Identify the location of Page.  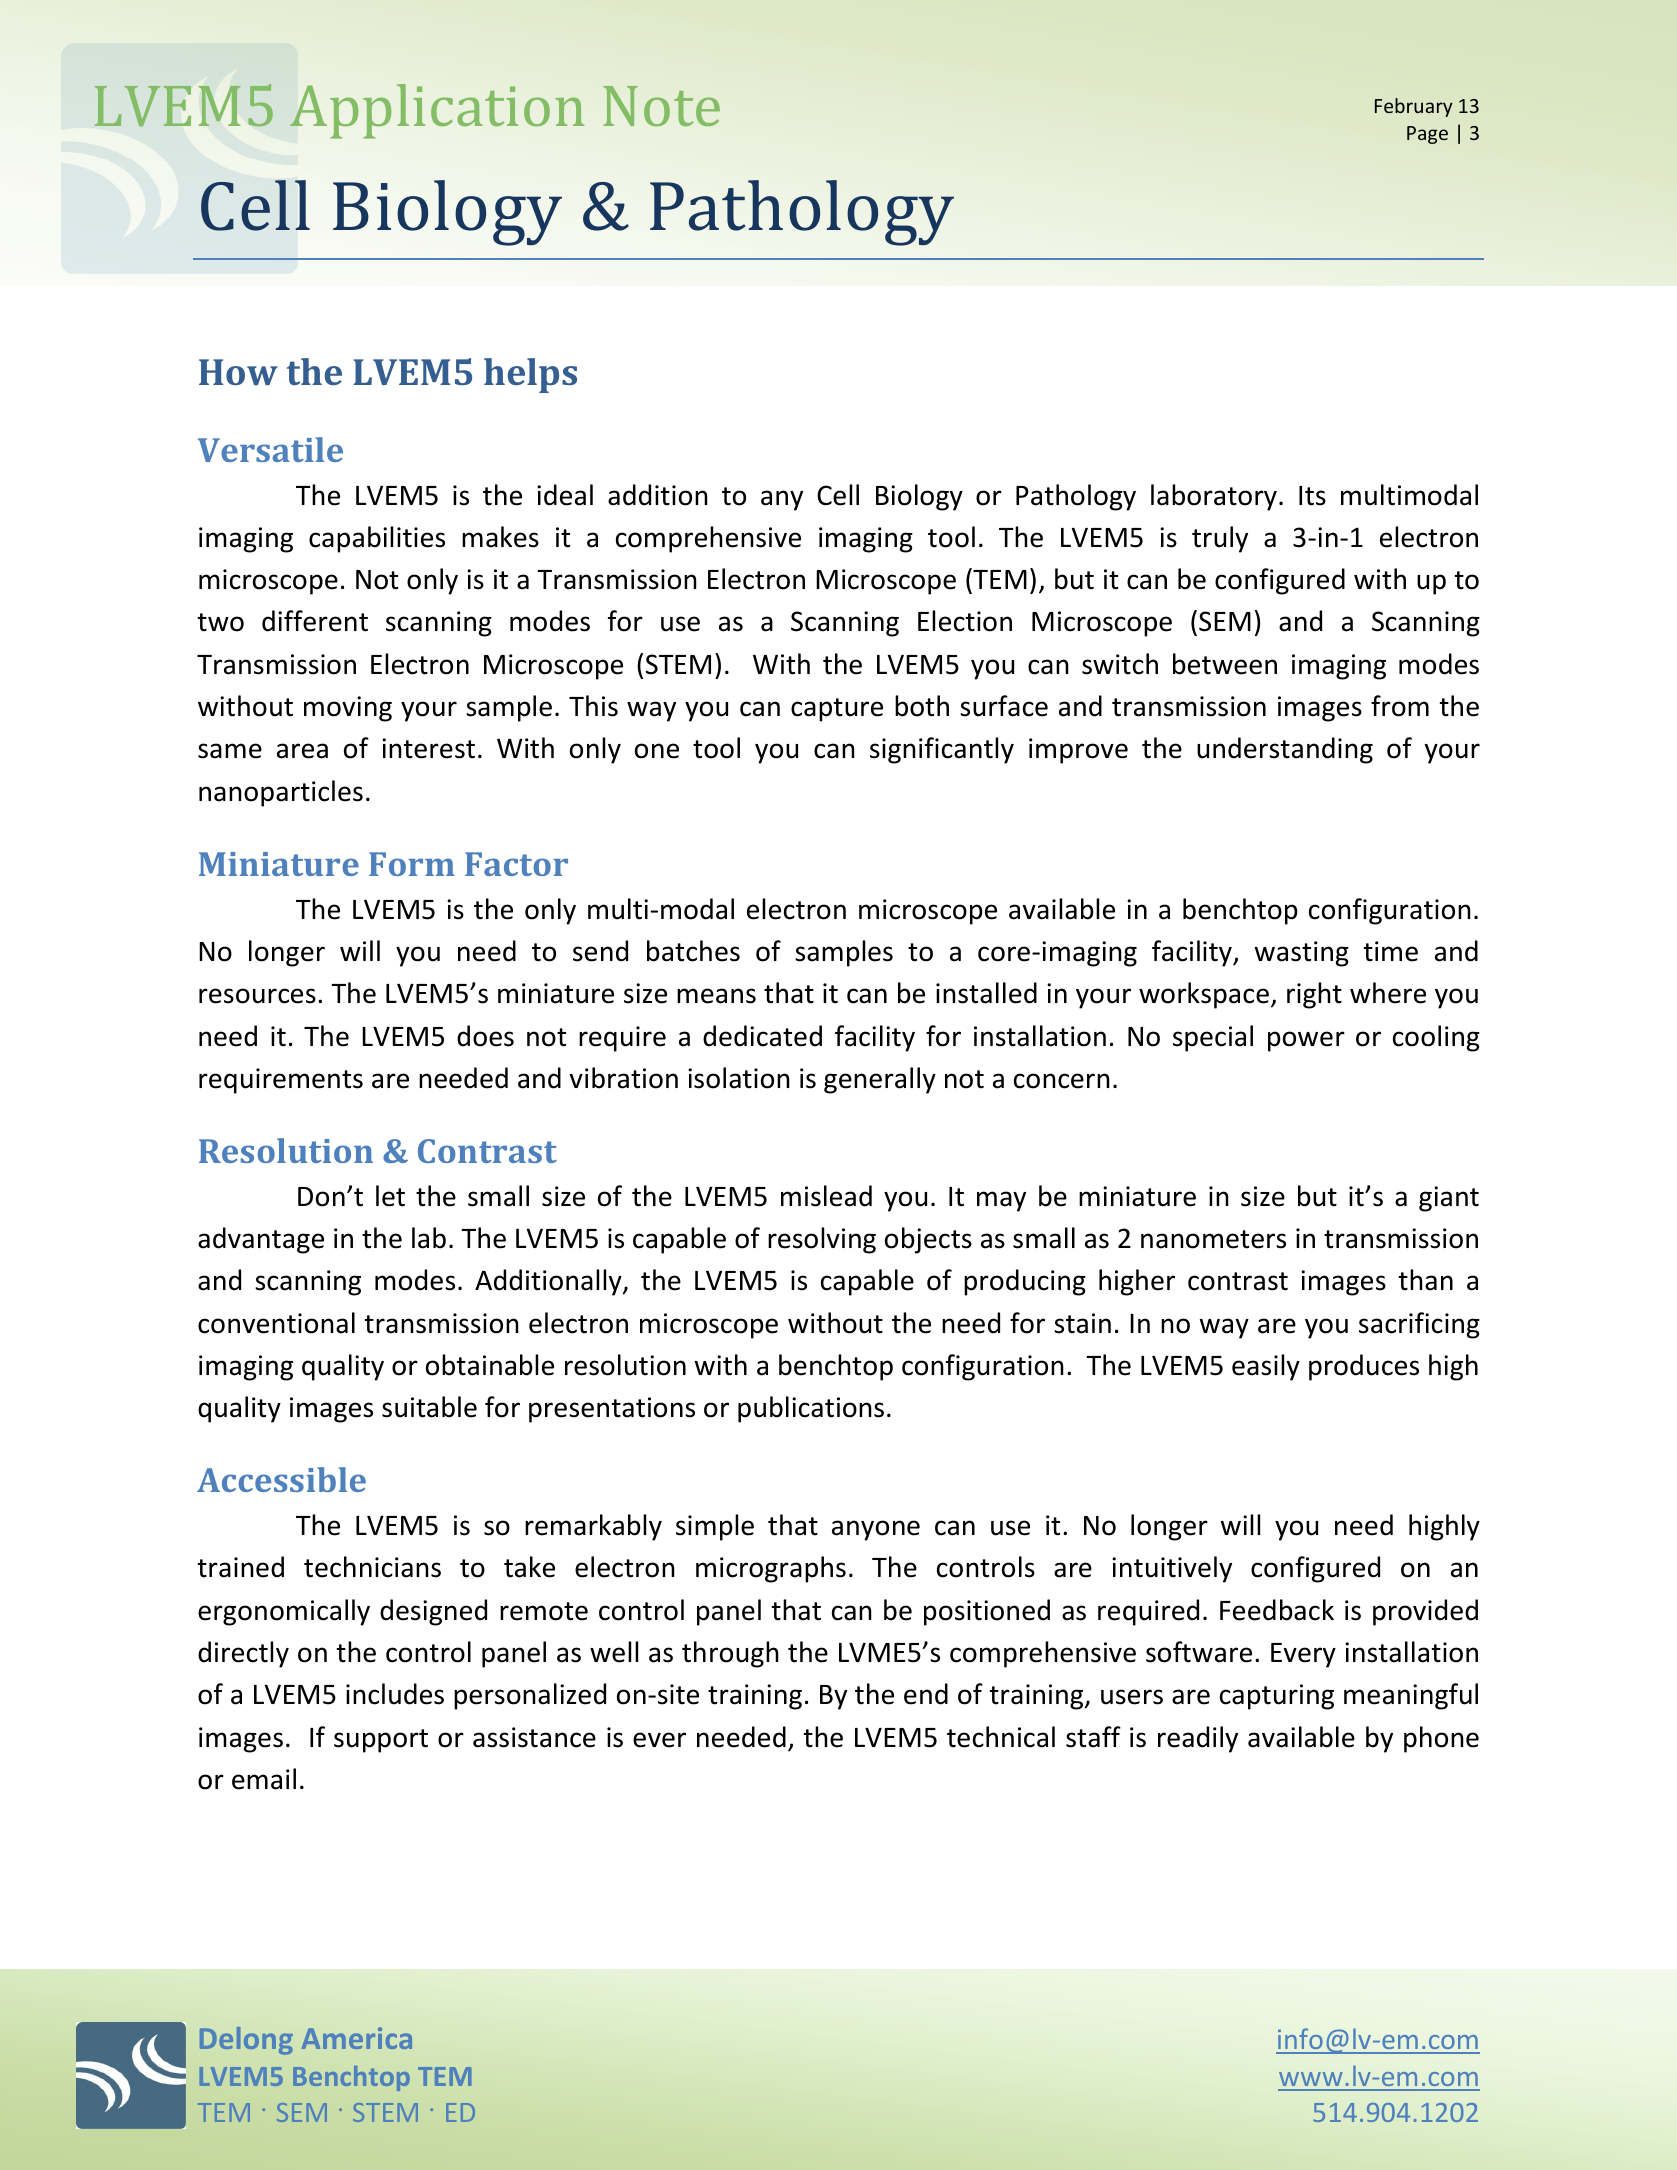
(1427, 135).
